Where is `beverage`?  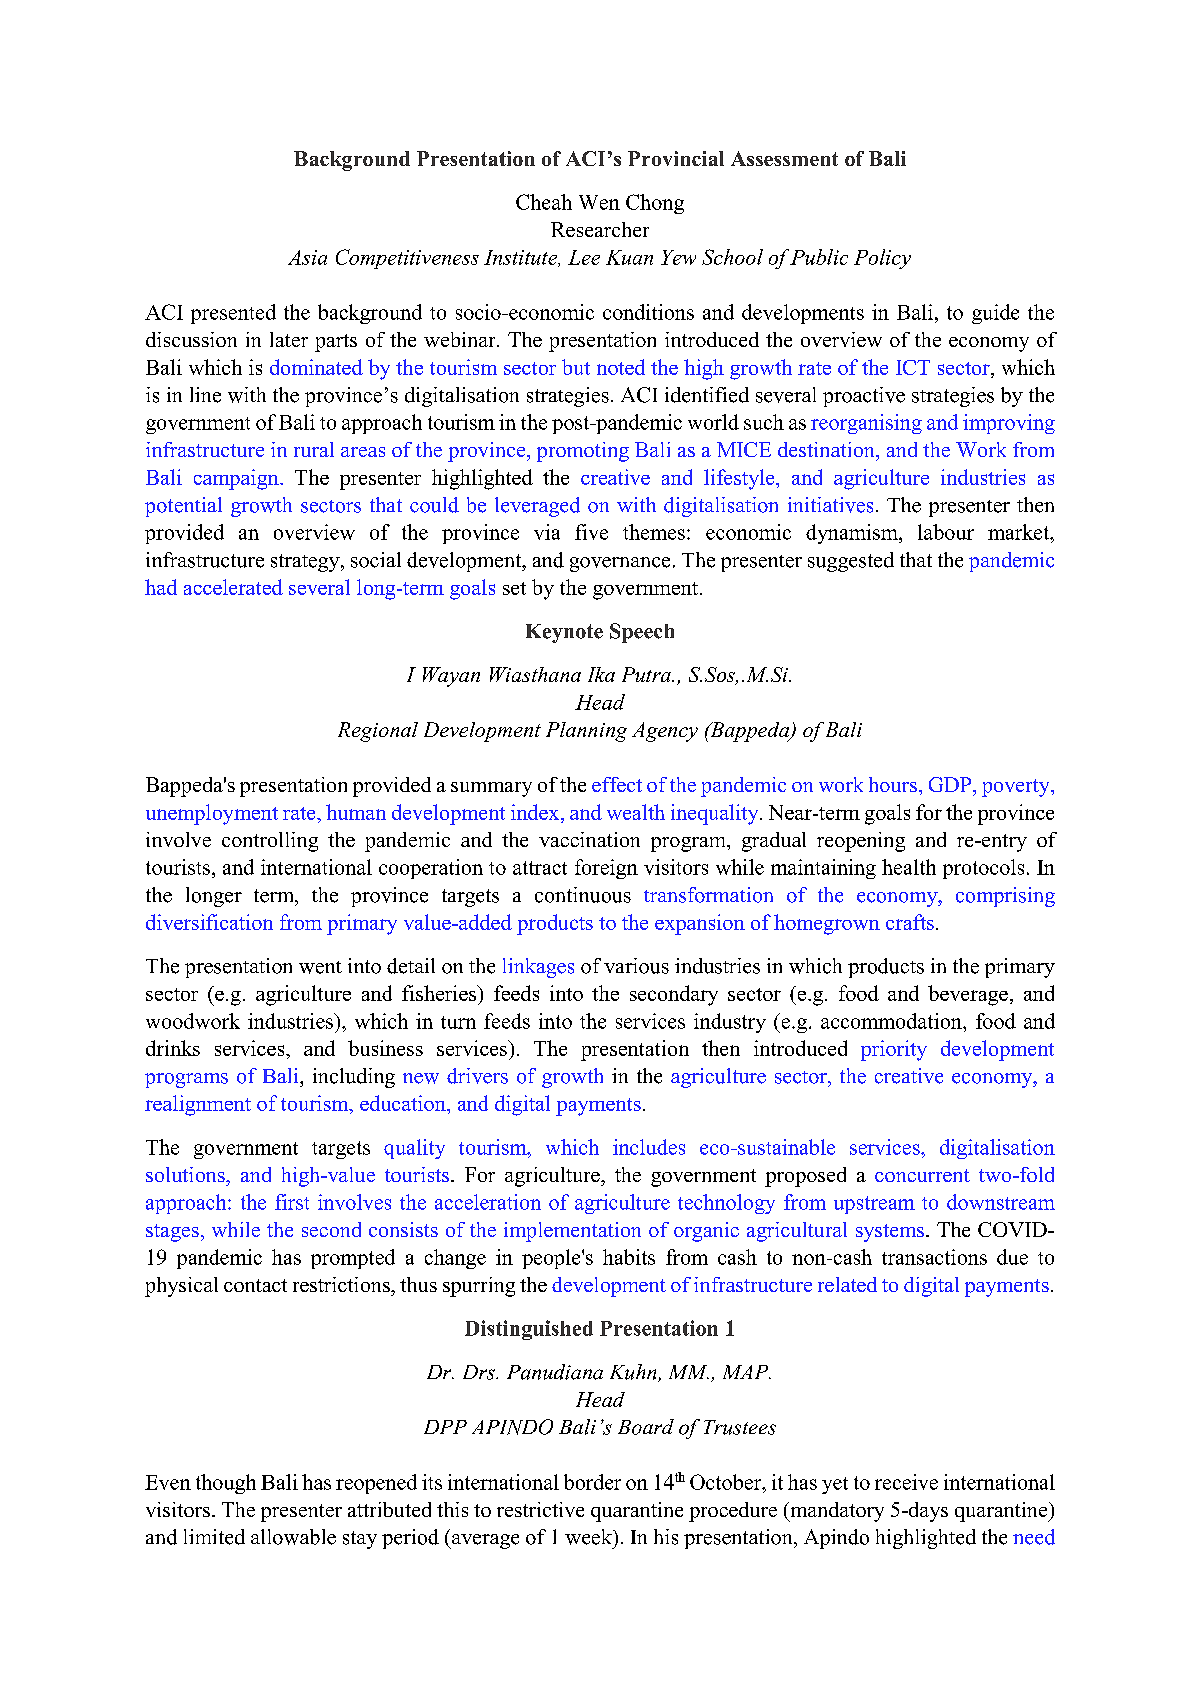
beverage is located at coordinates (968, 995).
